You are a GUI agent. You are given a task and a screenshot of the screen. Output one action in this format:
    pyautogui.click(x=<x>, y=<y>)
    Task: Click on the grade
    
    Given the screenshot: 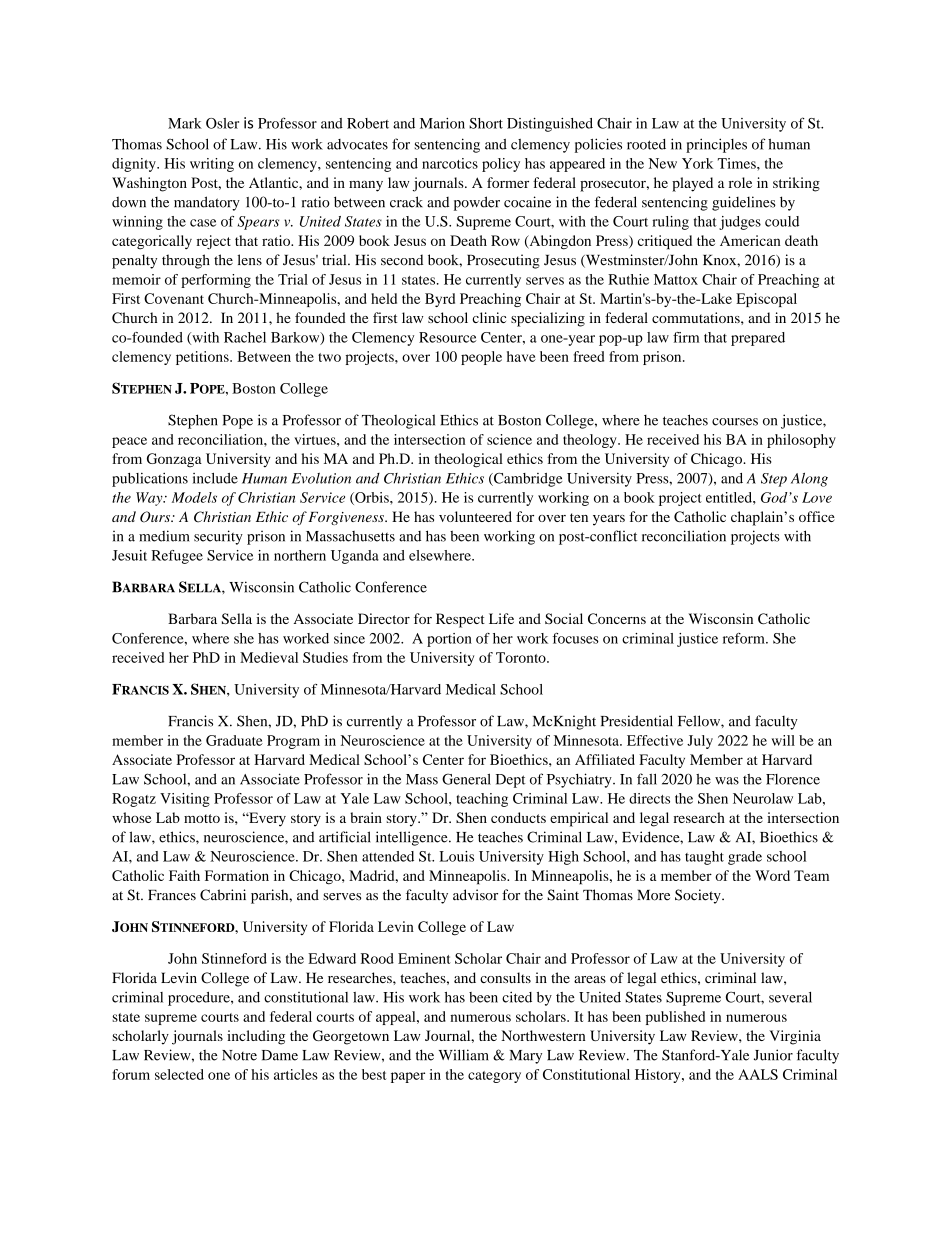 What is the action you would take?
    pyautogui.click(x=745, y=858)
